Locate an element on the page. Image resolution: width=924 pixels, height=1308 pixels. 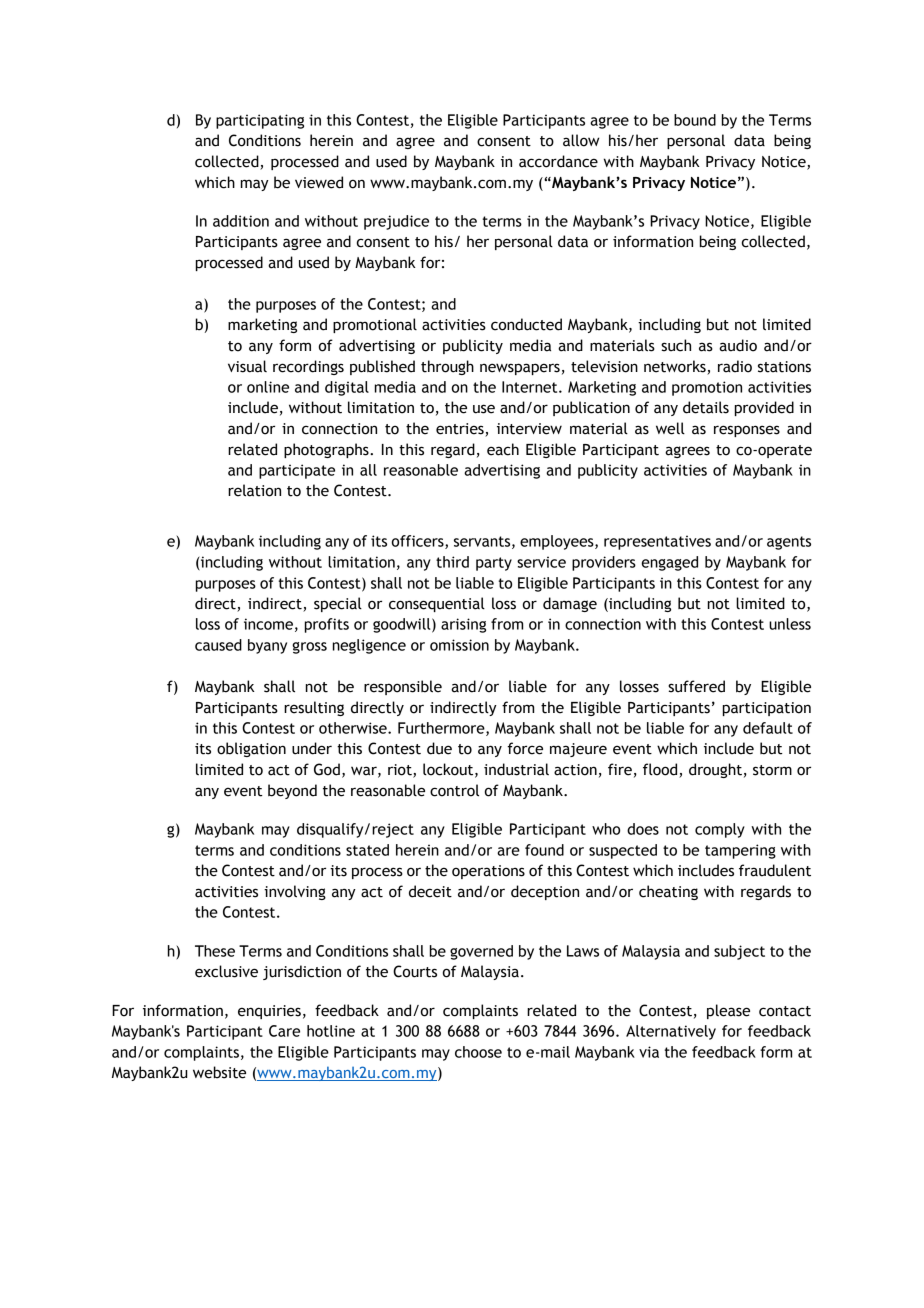
accordance is located at coordinates (558, 161).
